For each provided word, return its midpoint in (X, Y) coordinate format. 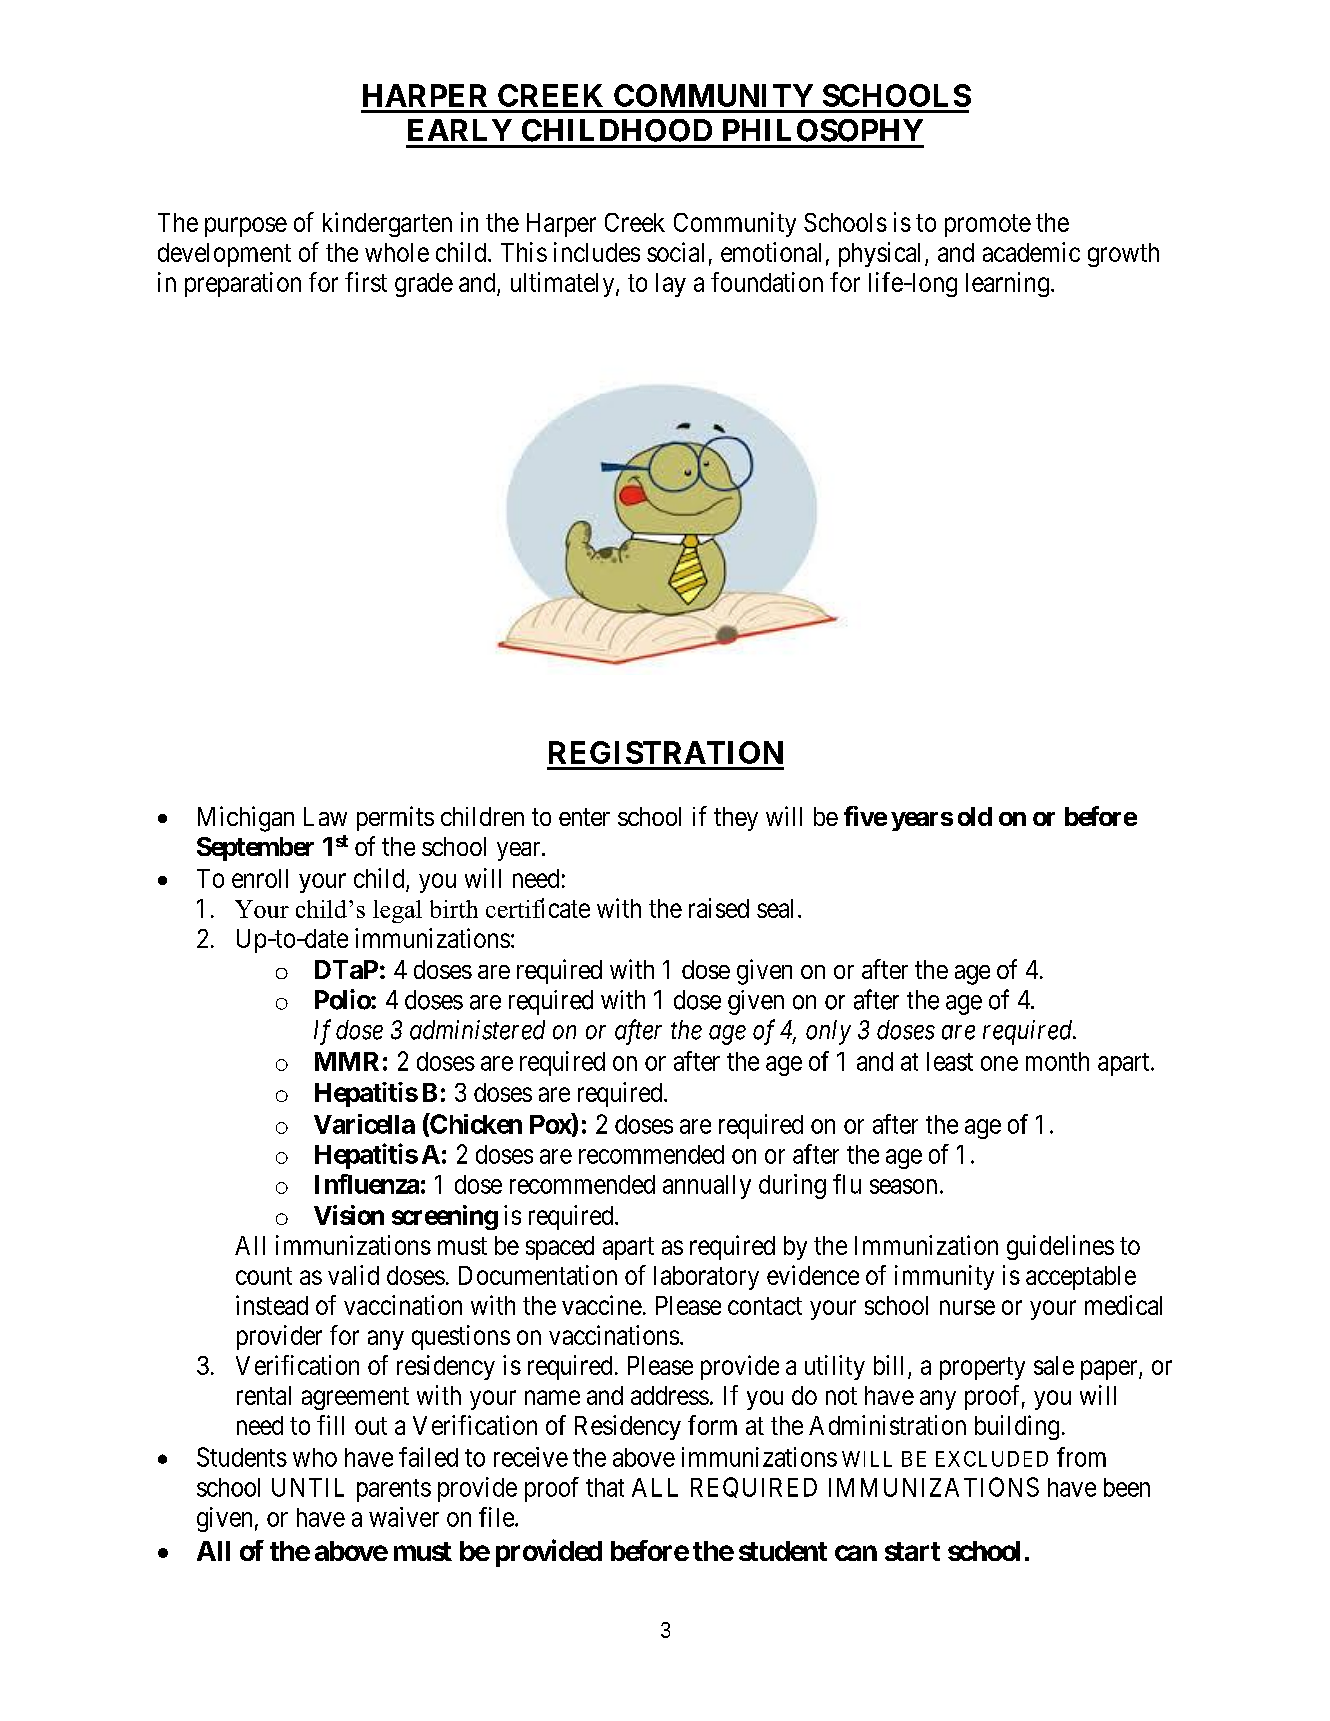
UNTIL (308, 1487)
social (675, 252)
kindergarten (387, 224)
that (605, 1487)
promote (988, 225)
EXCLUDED (992, 1459)
